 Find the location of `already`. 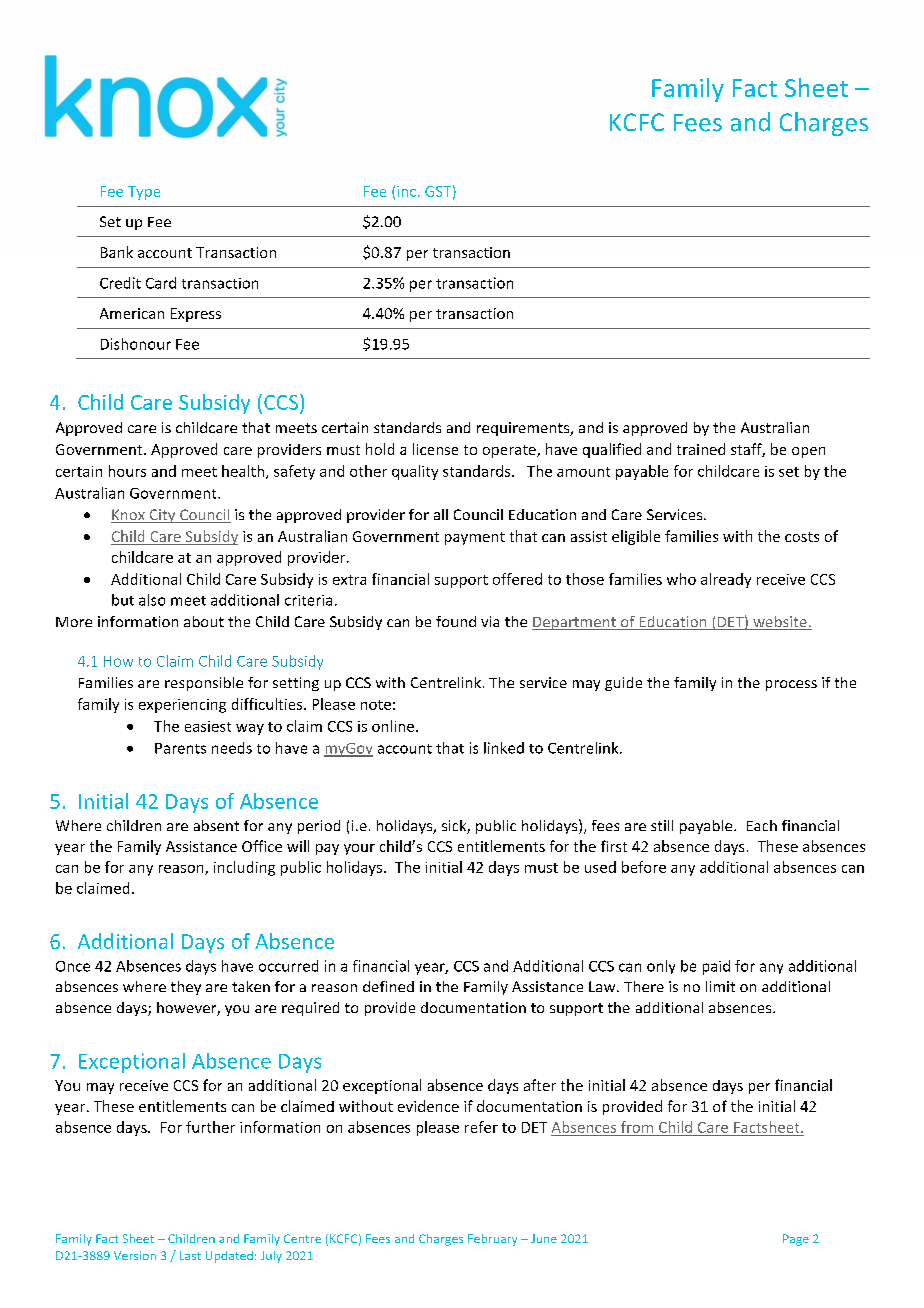

already is located at coordinates (726, 580).
